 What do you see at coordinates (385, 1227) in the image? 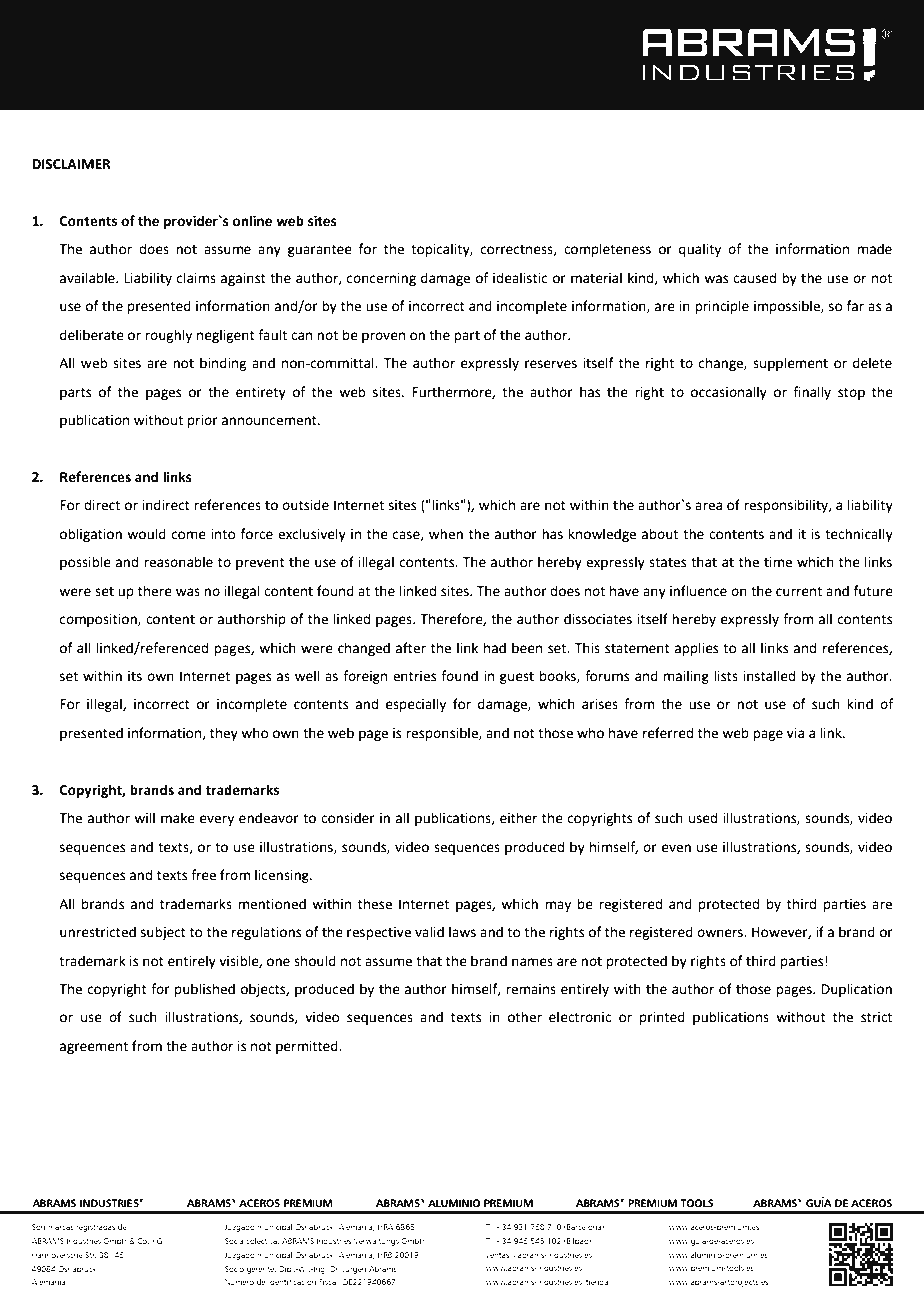
I see `HRA` at bounding box center [385, 1227].
